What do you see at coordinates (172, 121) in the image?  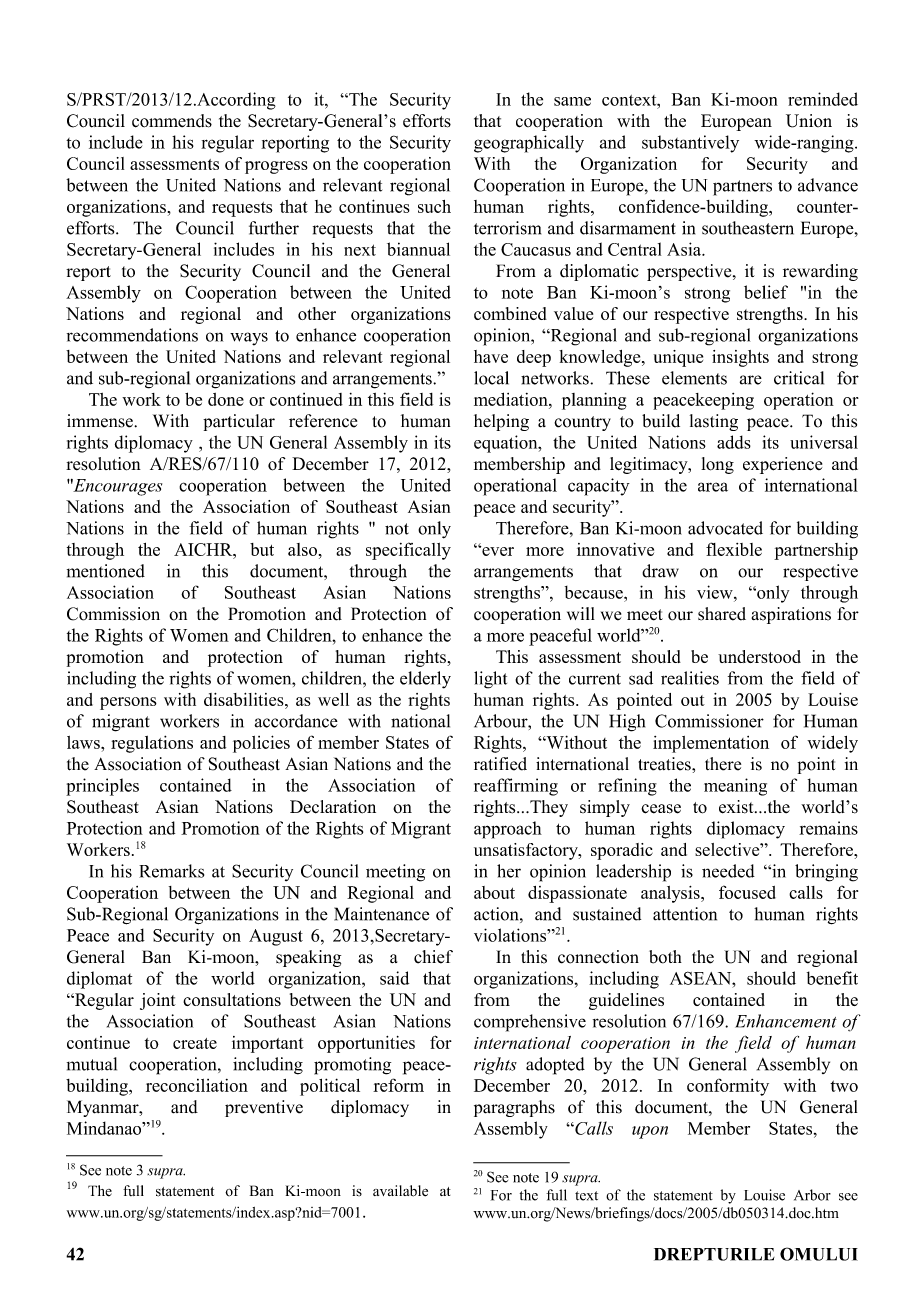 I see `commends` at bounding box center [172, 121].
